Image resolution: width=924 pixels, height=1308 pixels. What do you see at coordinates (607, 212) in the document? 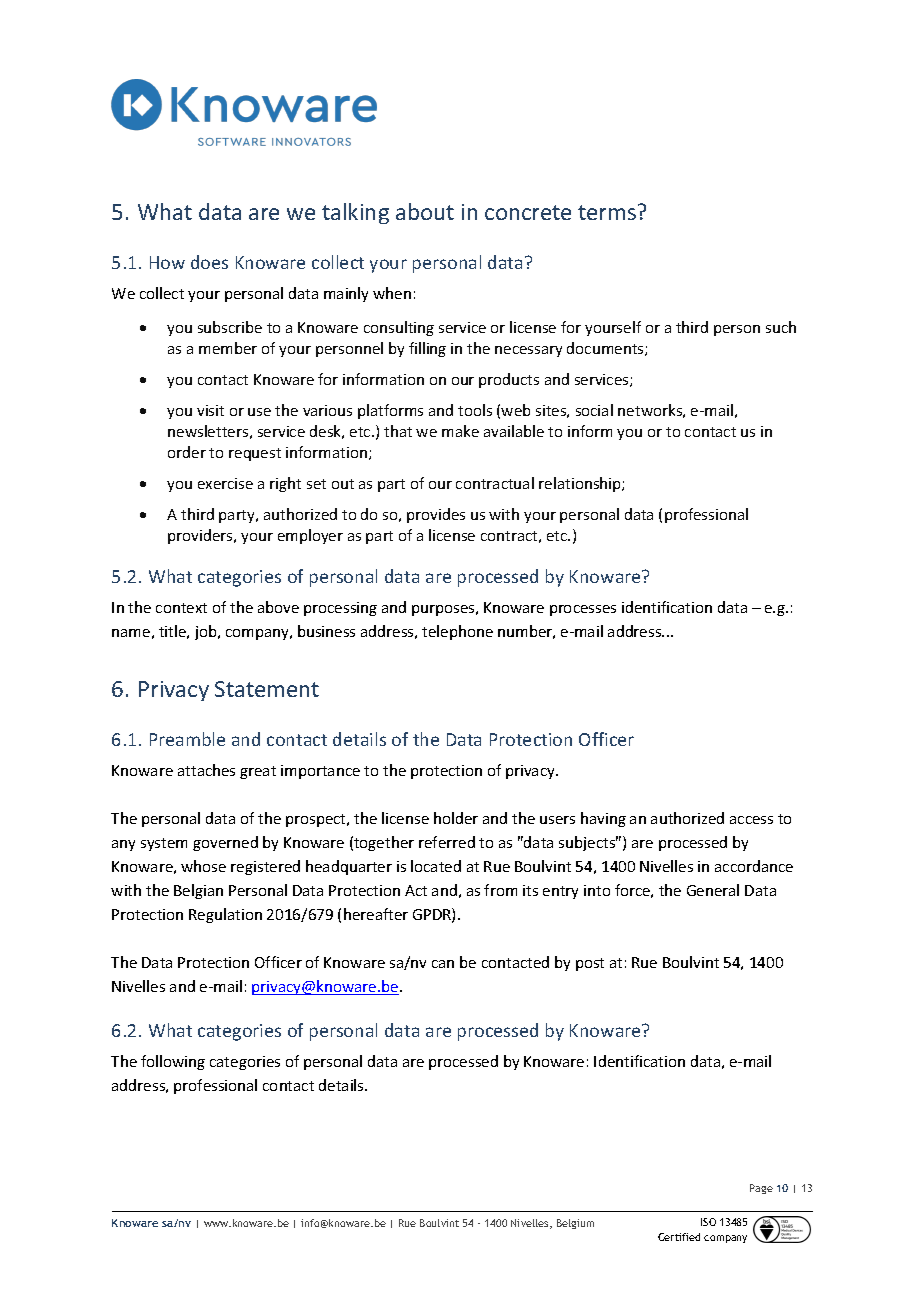
I see `terms` at bounding box center [607, 212].
